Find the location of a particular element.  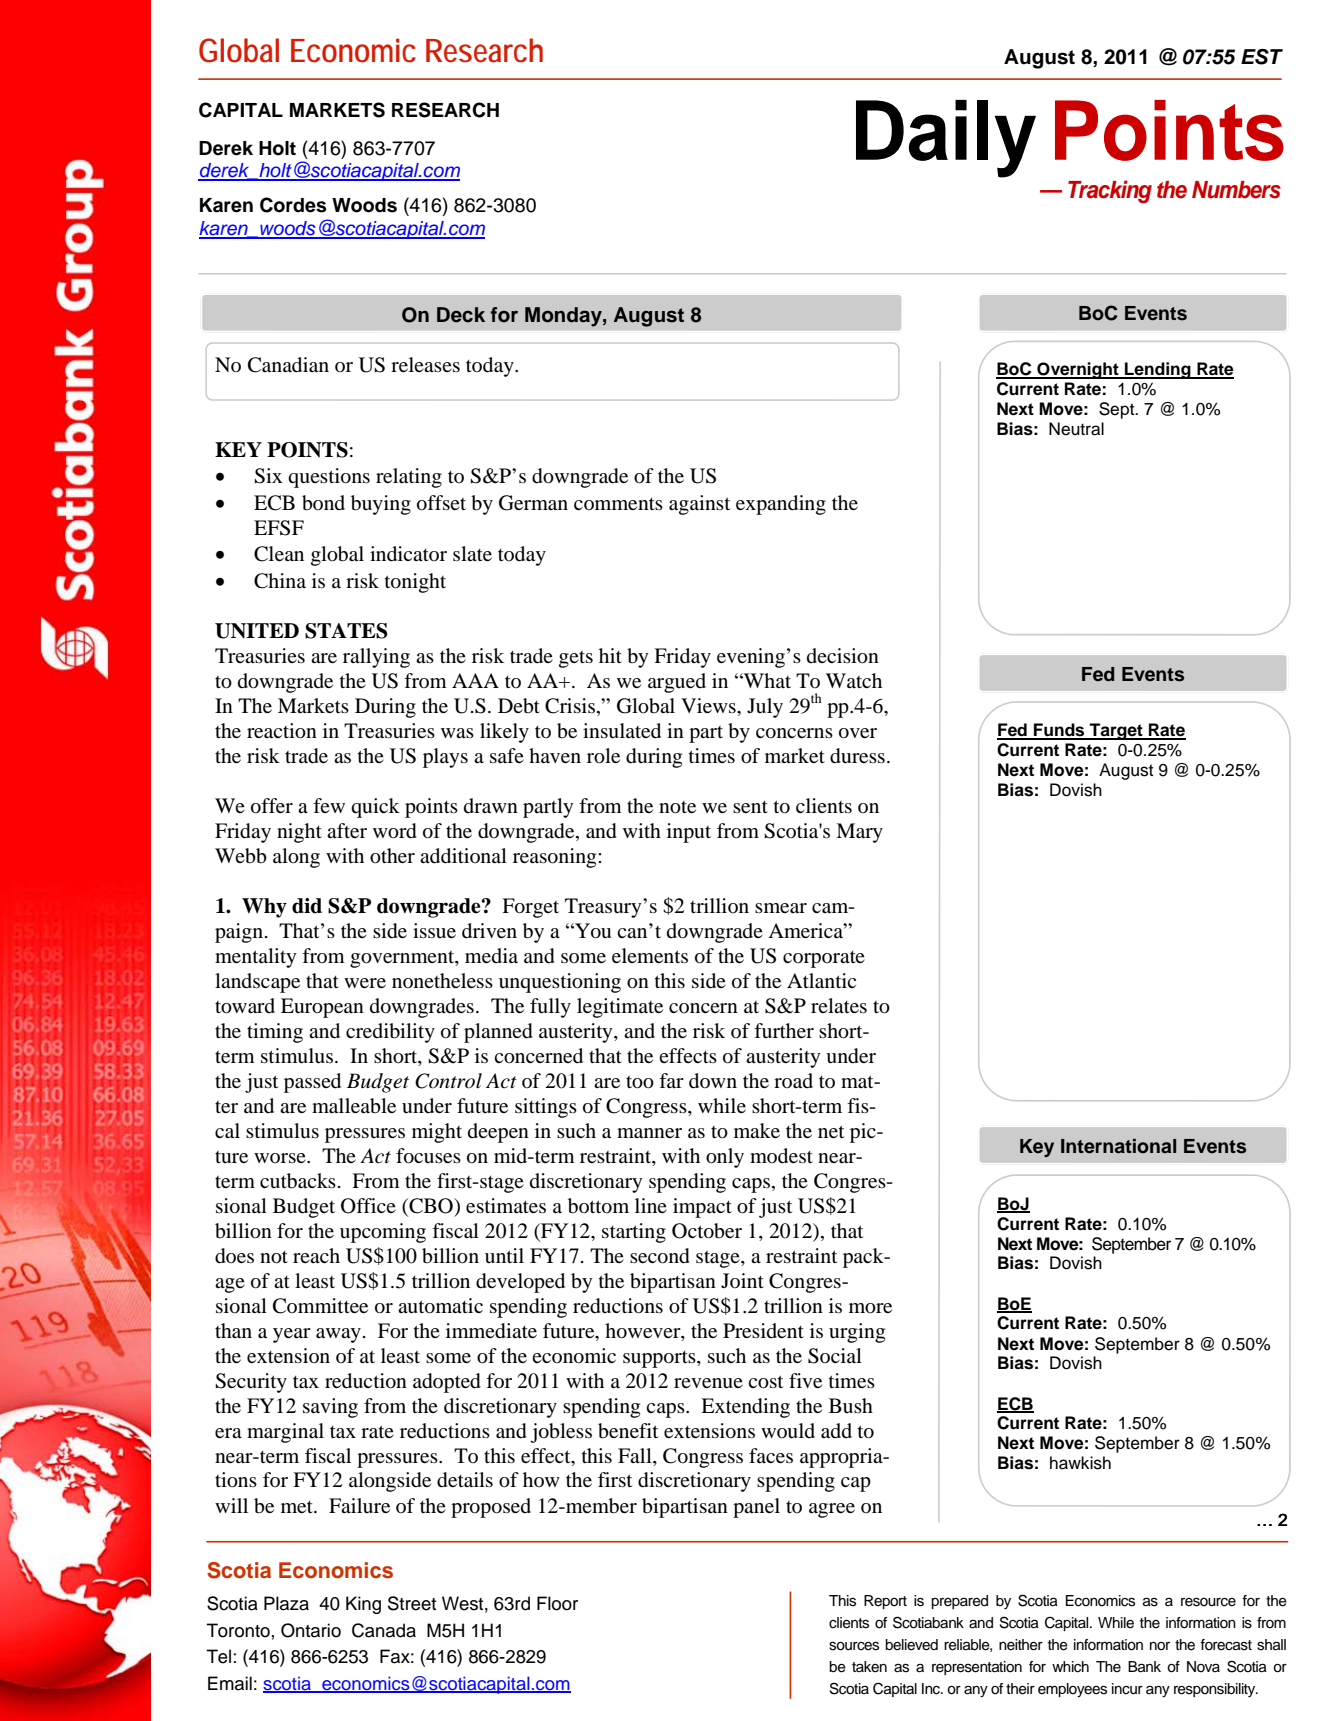

Deck is located at coordinates (461, 315).
